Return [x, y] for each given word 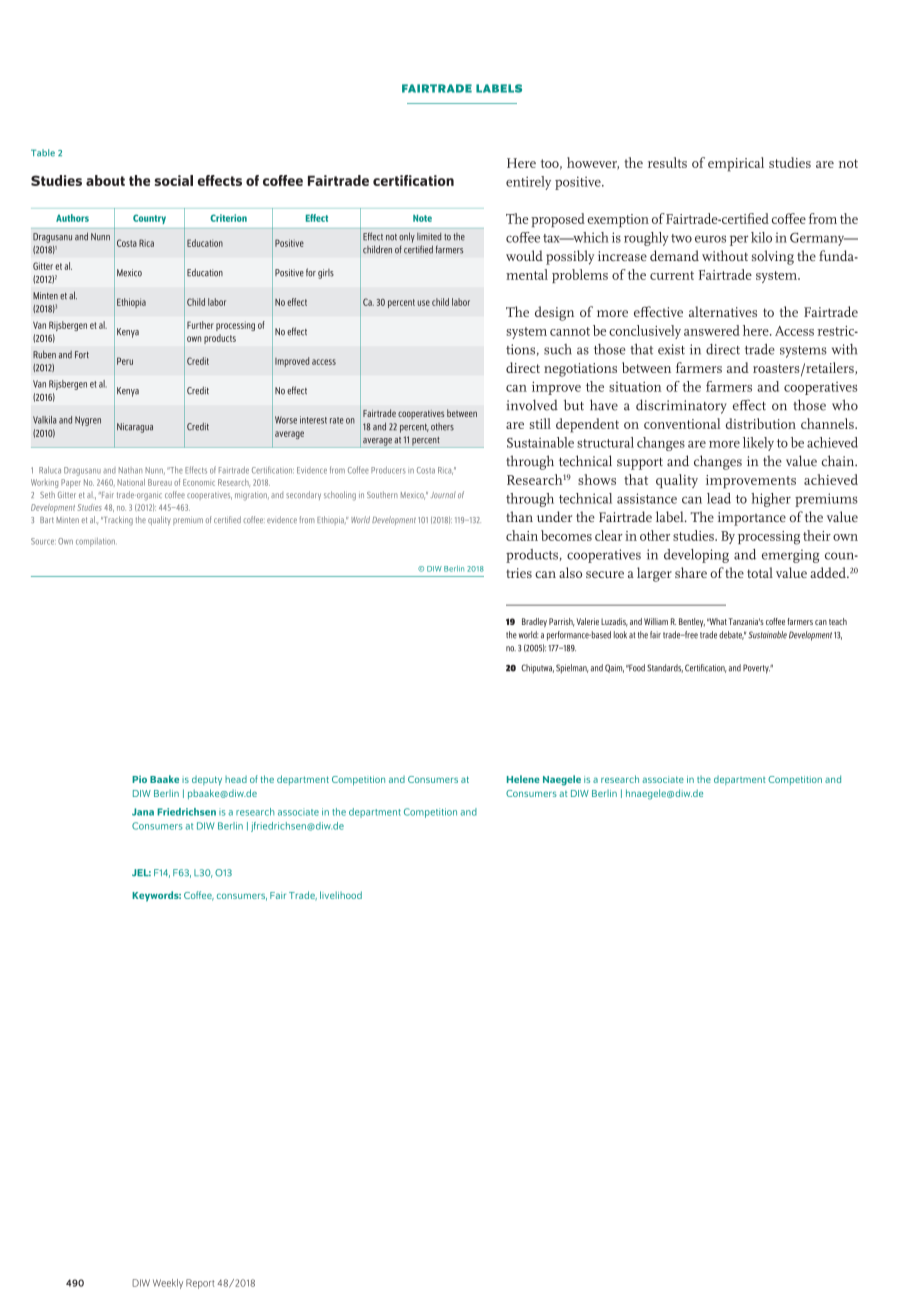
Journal [443, 494]
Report [200, 1284]
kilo [761, 237]
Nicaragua [135, 428]
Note [422, 218]
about [105, 180]
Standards [665, 668]
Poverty [757, 669]
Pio [139, 779]
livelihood [341, 895]
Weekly [168, 1284]
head [236, 779]
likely [758, 444]
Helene [523, 779]
